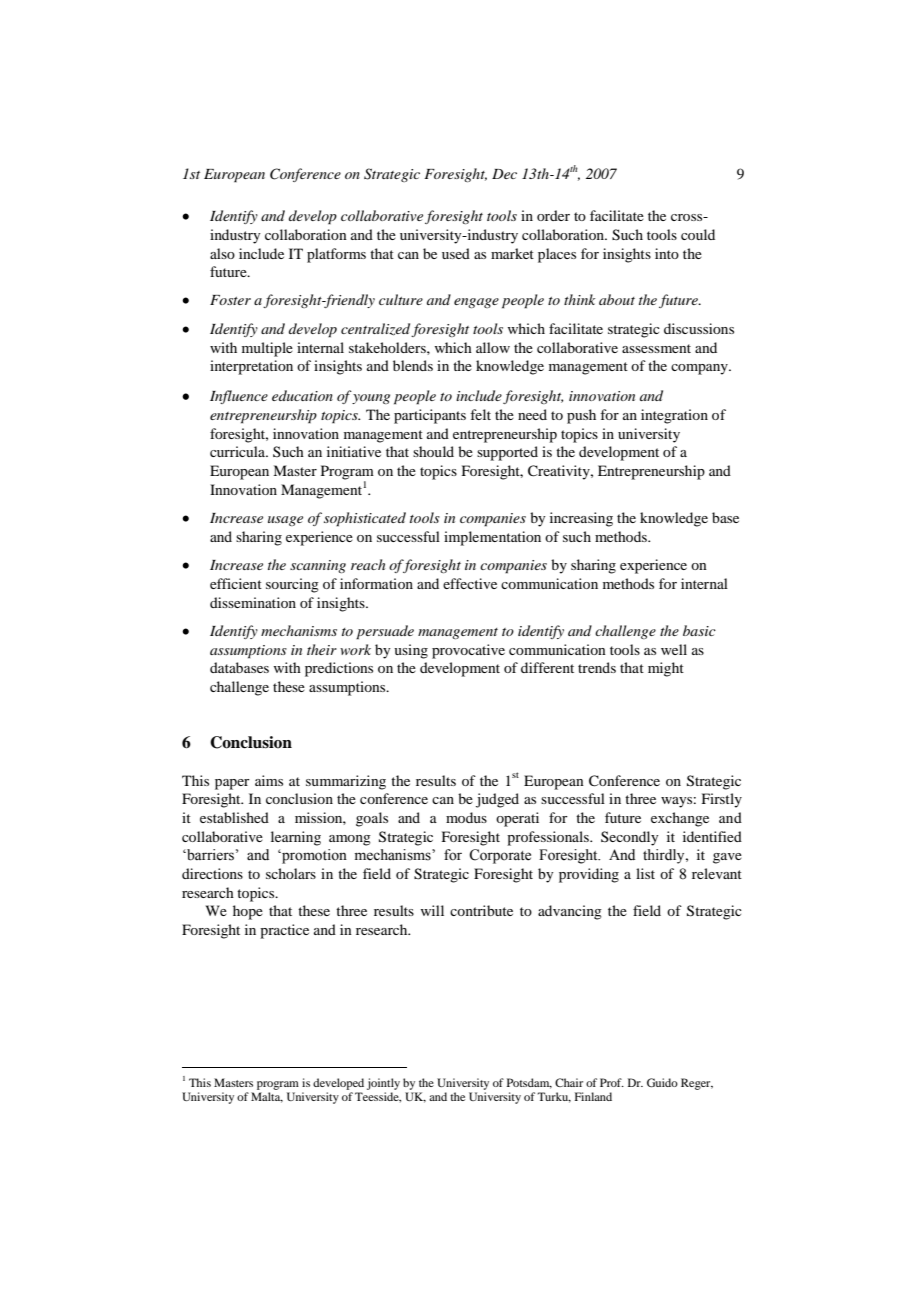 The height and width of the document is (1309, 924). What do you see at coordinates (222, 253) in the document?
I see `also` at bounding box center [222, 253].
